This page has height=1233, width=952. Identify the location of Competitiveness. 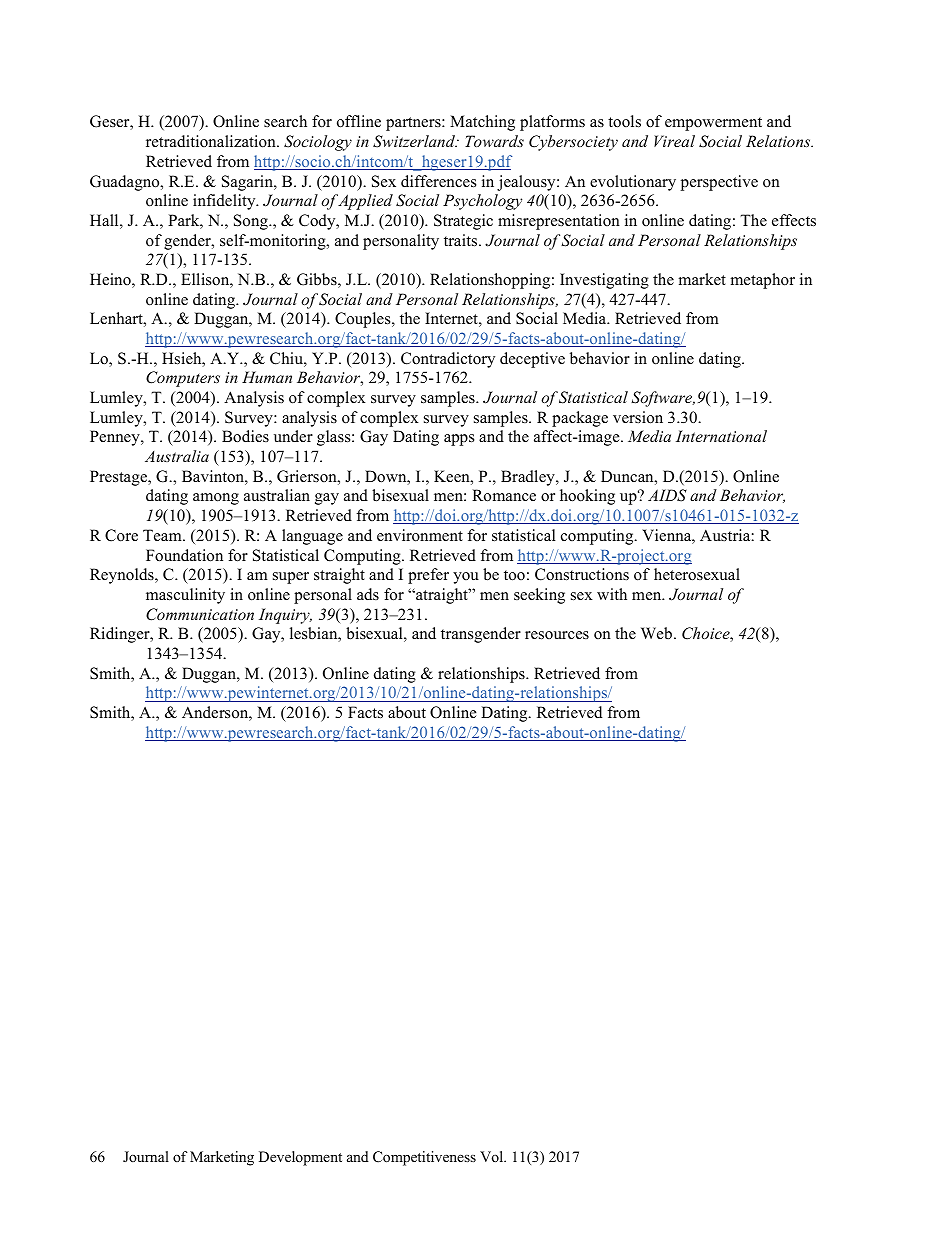
(424, 1158).
